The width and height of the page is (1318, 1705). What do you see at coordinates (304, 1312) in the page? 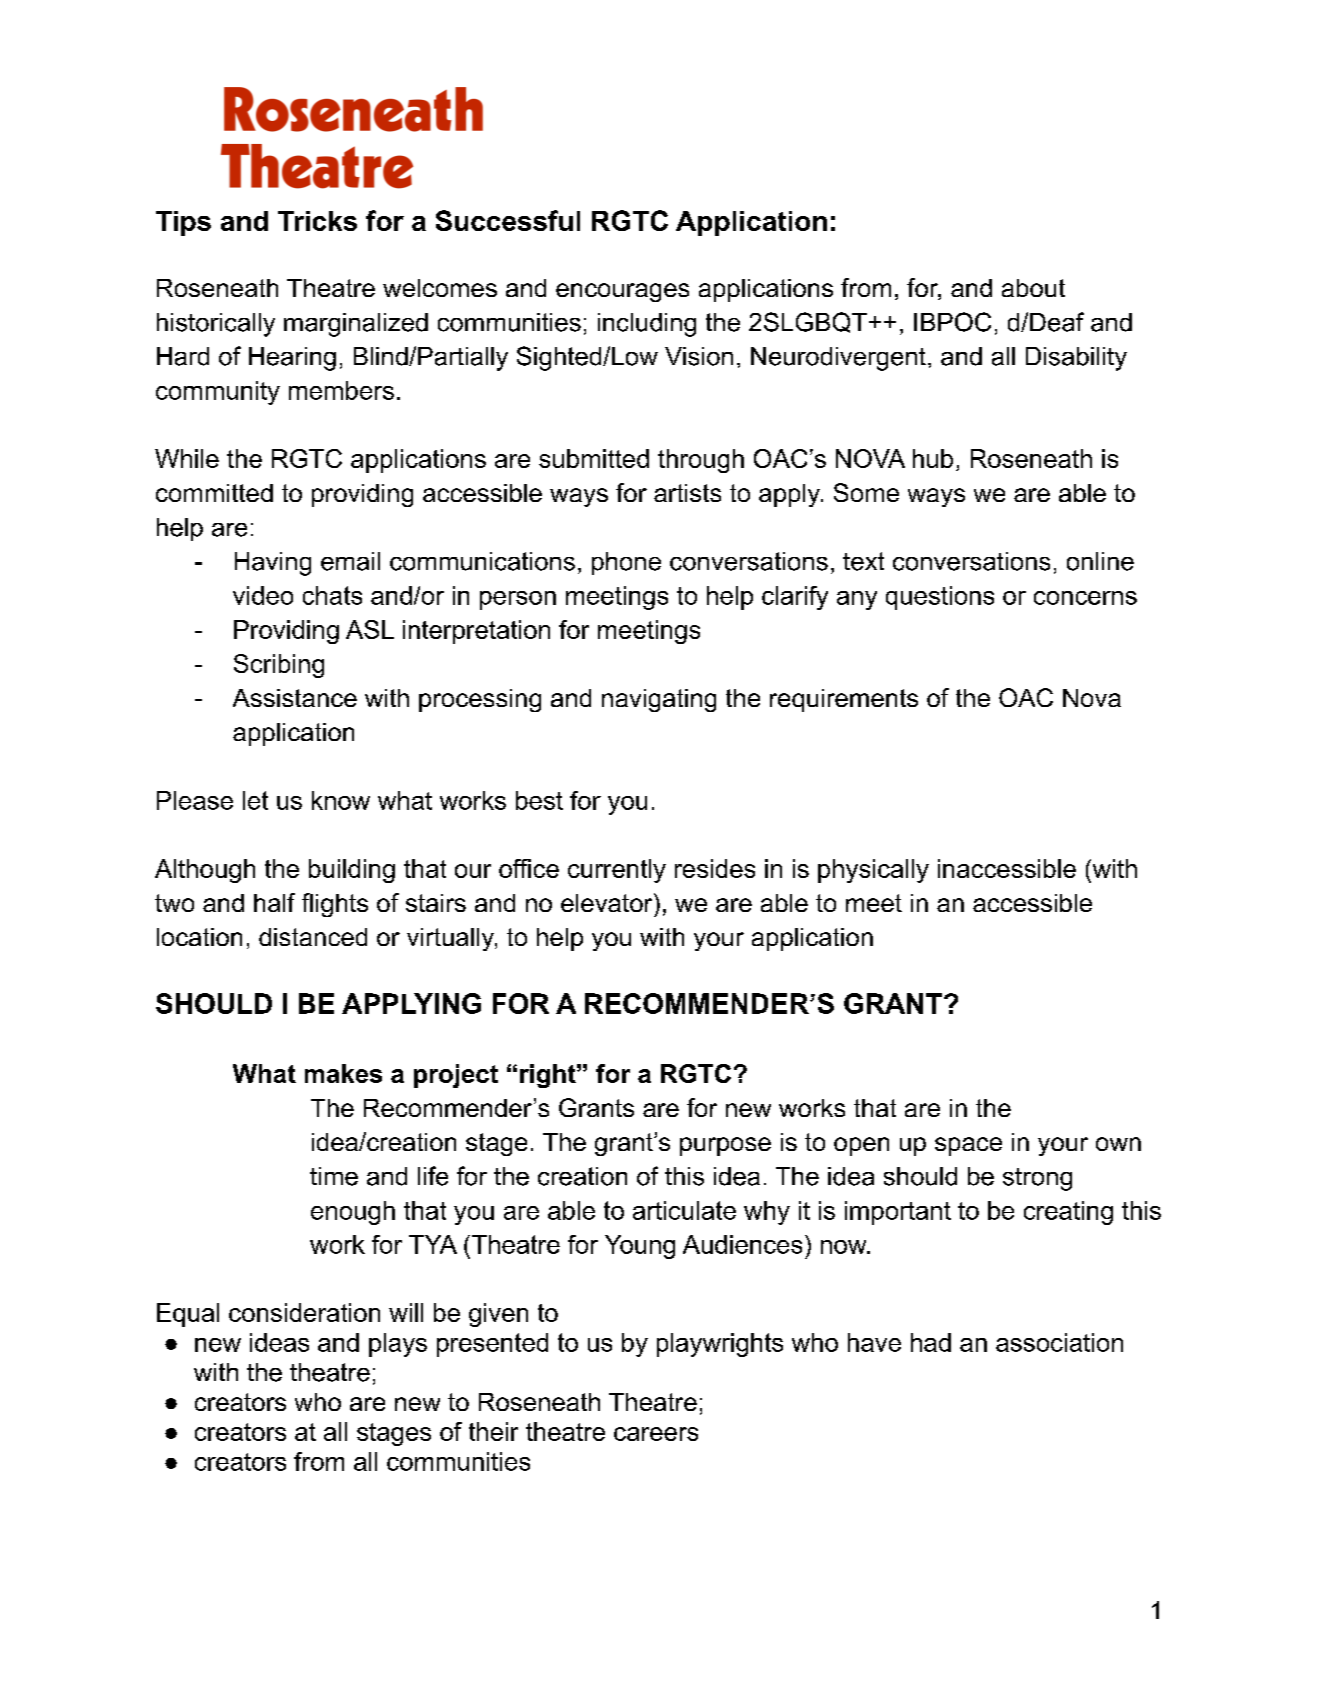
I see `consideration` at bounding box center [304, 1312].
